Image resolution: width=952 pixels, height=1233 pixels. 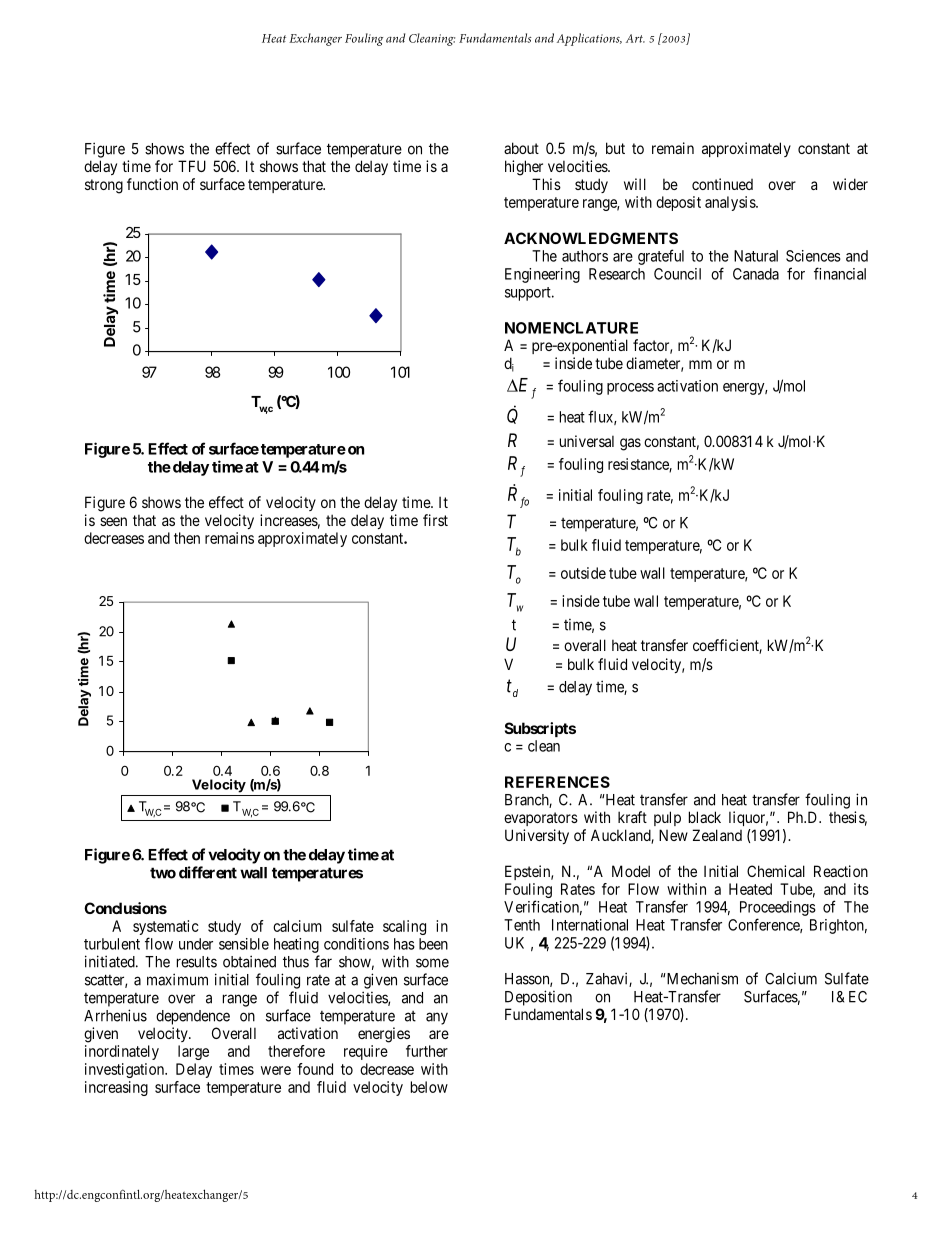 What do you see at coordinates (587, 441) in the document?
I see `universal` at bounding box center [587, 441].
